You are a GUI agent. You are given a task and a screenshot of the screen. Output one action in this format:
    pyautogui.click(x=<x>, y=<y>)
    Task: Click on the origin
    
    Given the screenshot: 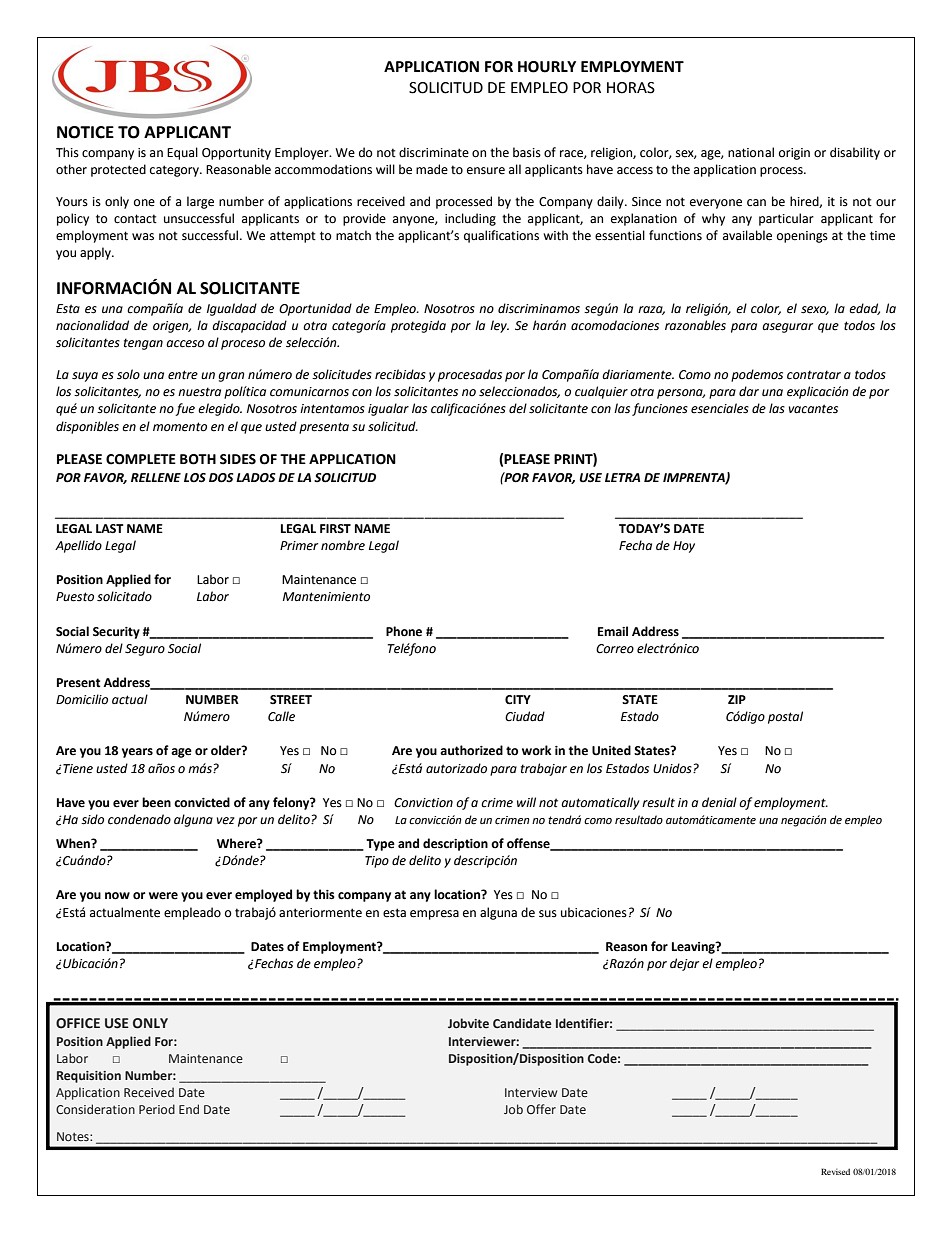 What is the action you would take?
    pyautogui.click(x=794, y=154)
